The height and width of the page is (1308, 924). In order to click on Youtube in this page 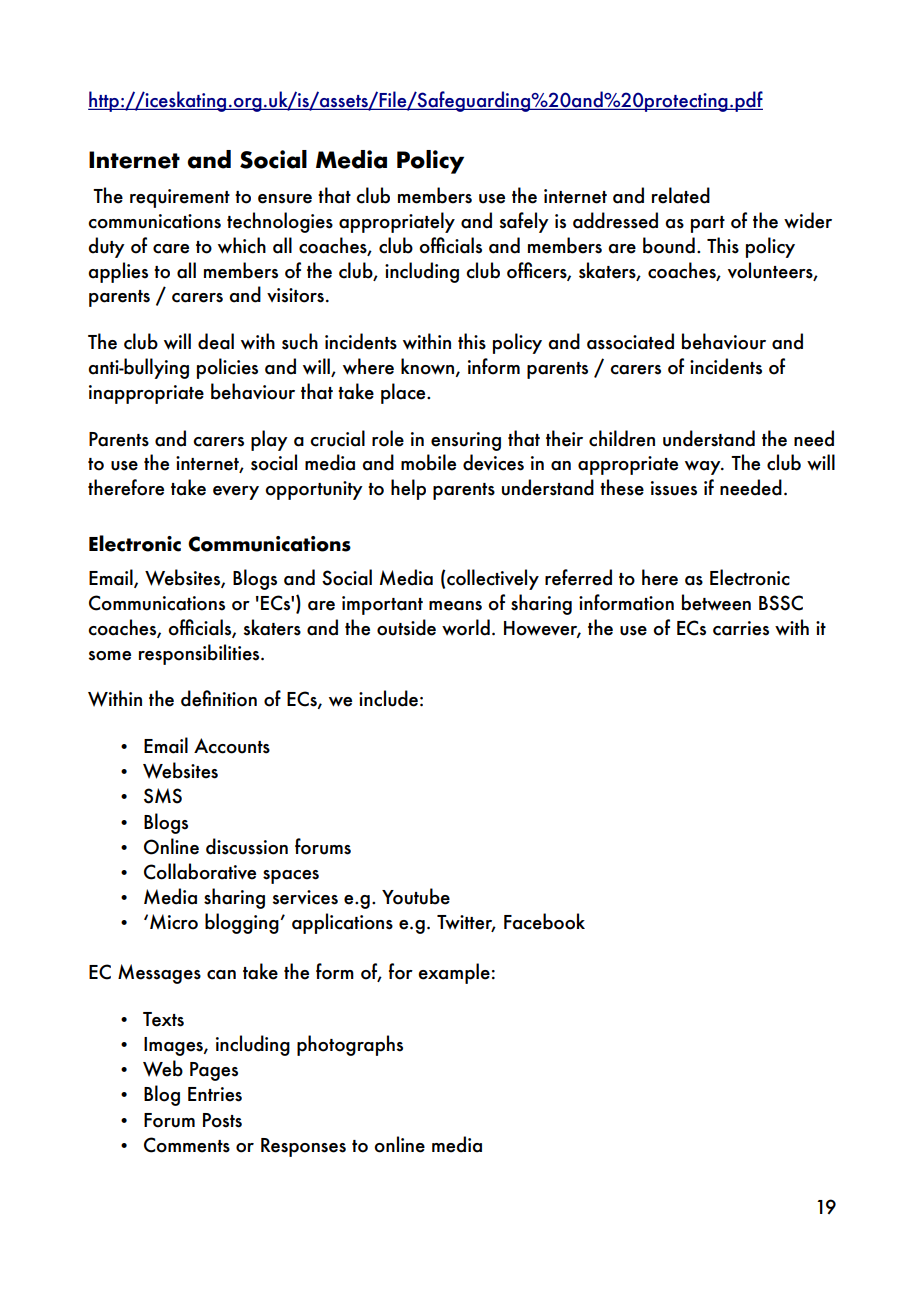, I will do `click(416, 896)`.
